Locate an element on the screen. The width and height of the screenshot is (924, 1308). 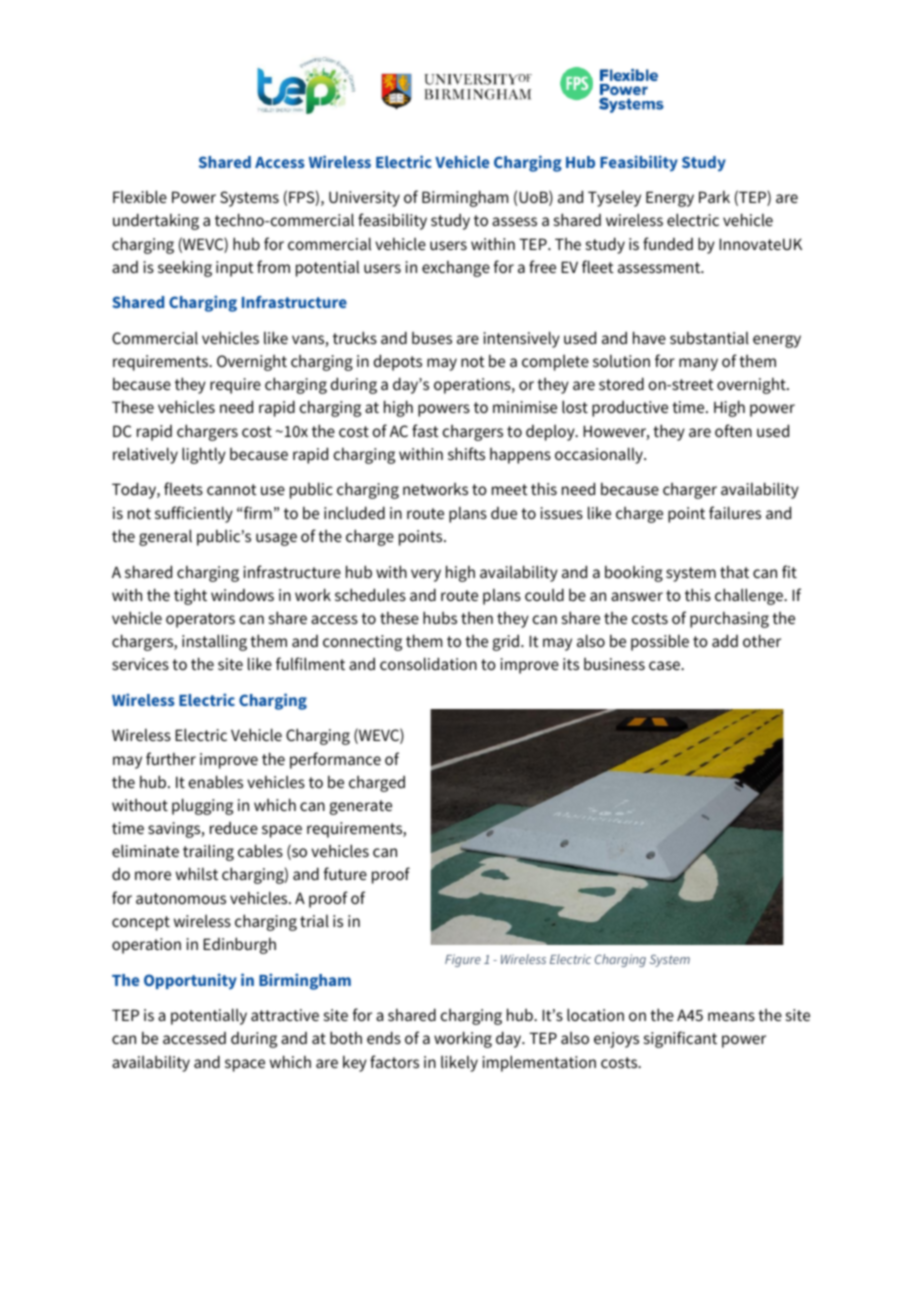
exchange is located at coordinates (456, 269).
